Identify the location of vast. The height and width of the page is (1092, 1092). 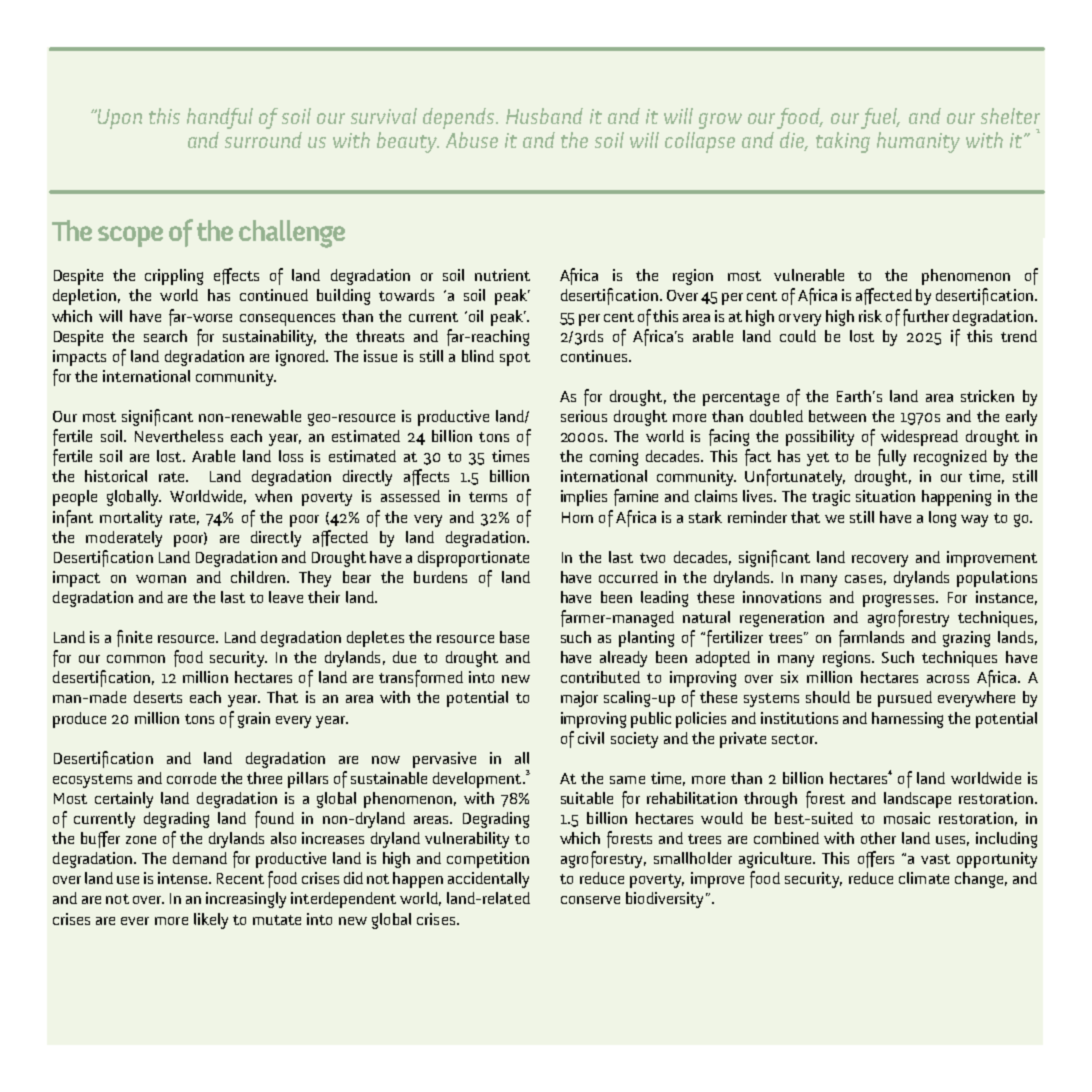
(935, 859).
